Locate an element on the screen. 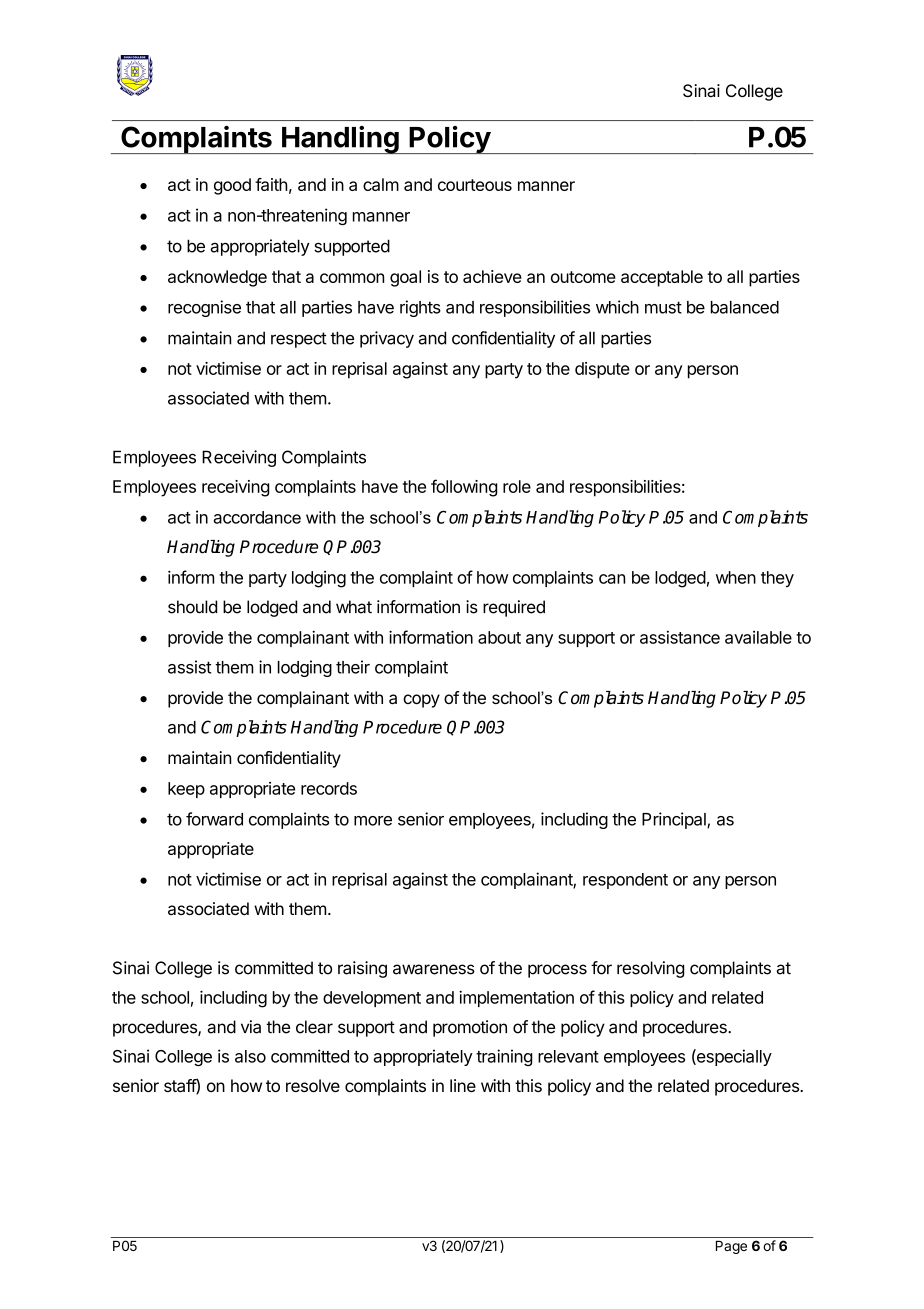  acceptable is located at coordinates (662, 278).
